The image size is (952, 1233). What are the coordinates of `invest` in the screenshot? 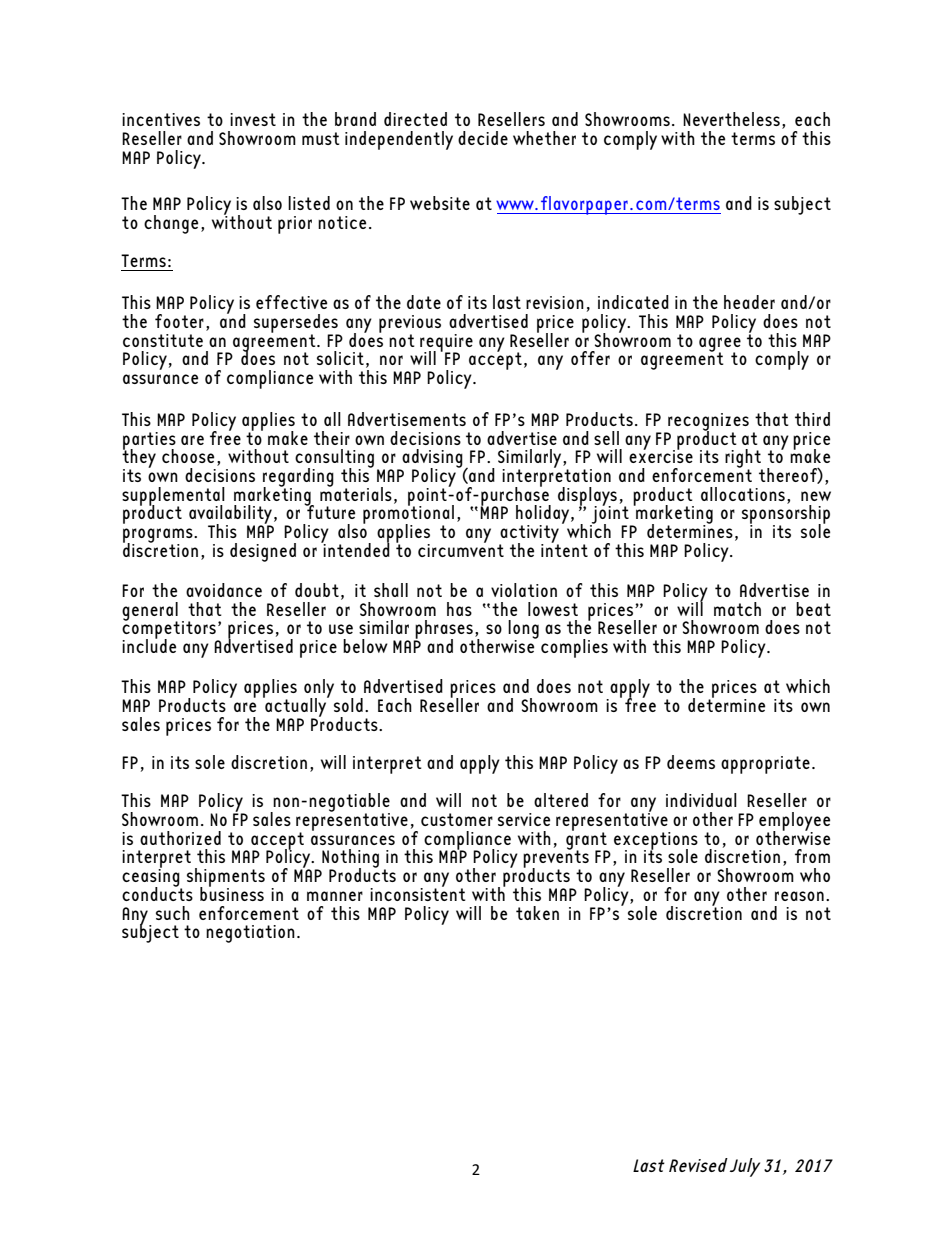 It's located at (253, 119).
